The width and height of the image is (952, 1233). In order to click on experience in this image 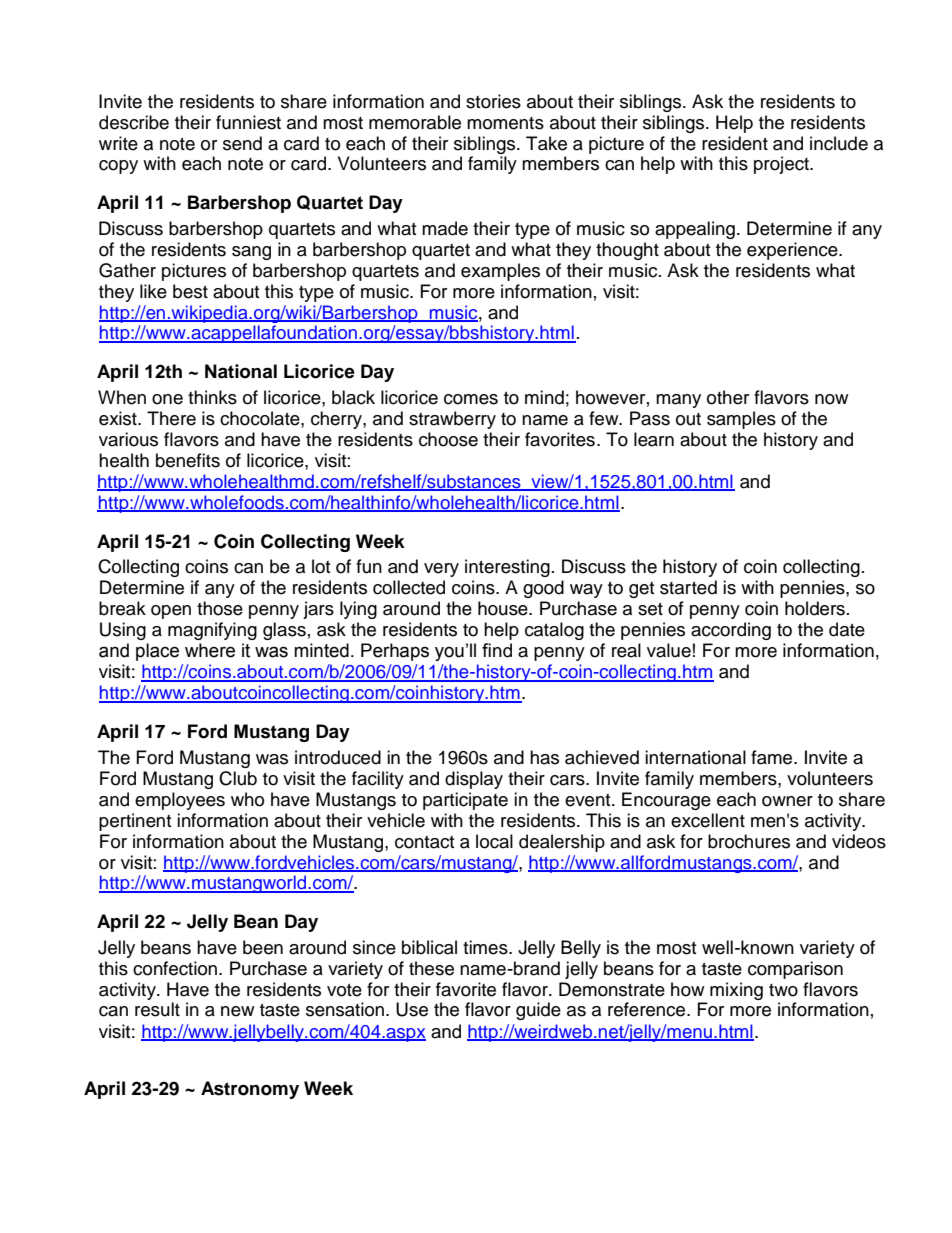, I will do `click(793, 251)`.
